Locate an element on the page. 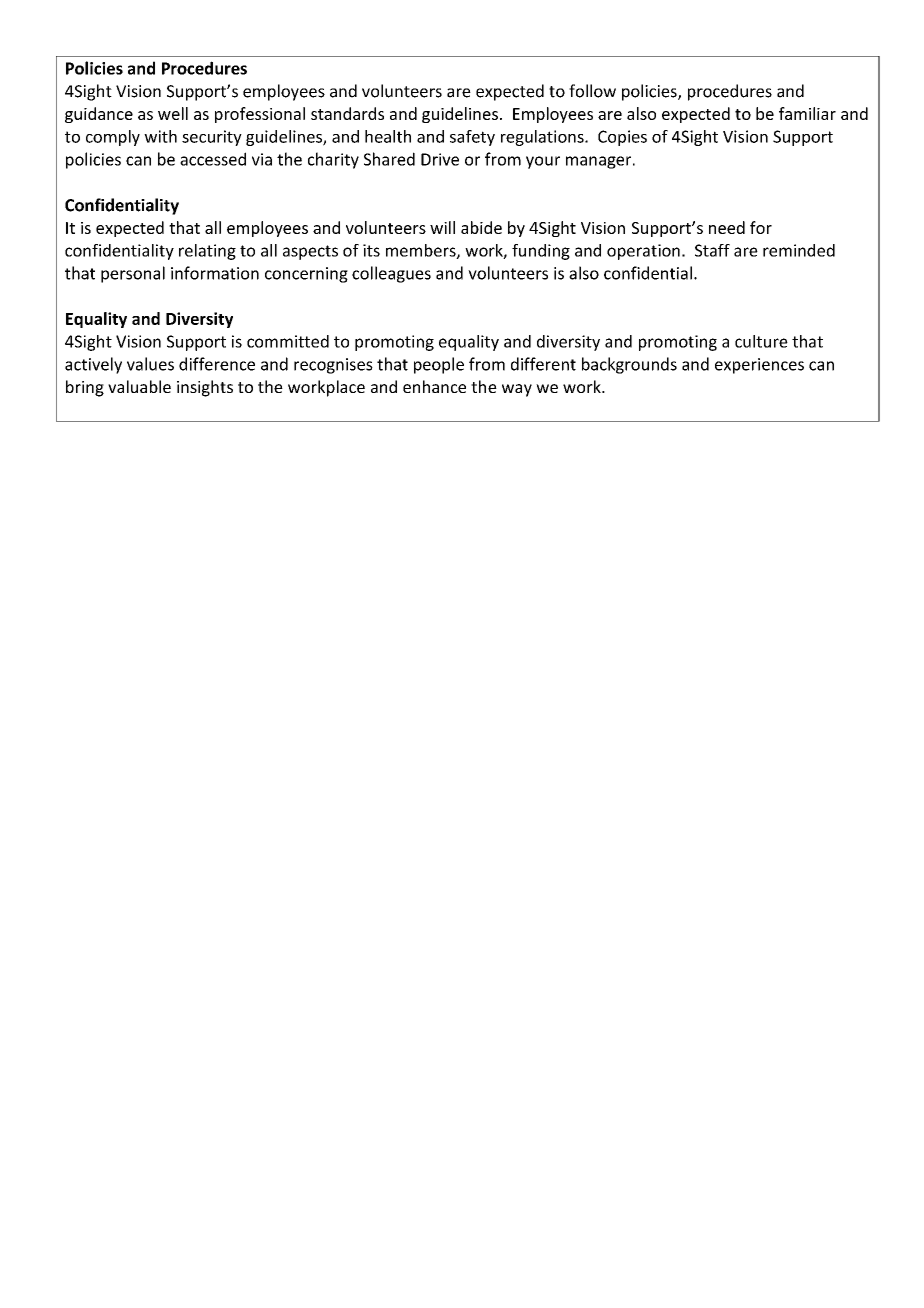  experiences is located at coordinates (759, 366).
